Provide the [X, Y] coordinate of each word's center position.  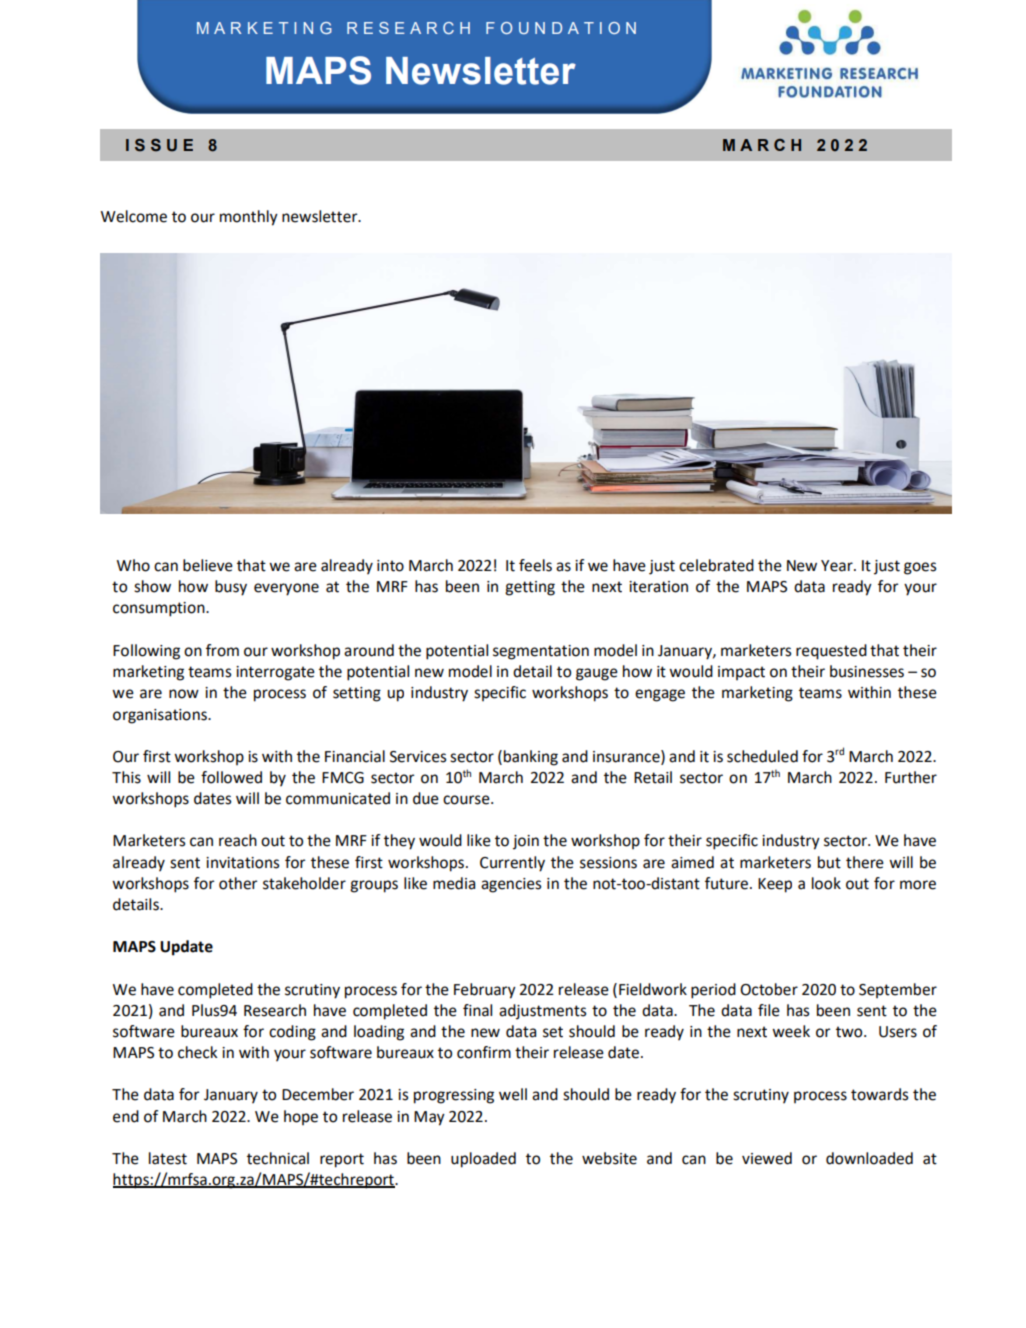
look [826, 883]
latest [168, 1158]
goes [920, 568]
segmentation [541, 652]
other [238, 883]
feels [535, 565]
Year [838, 566]
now [184, 694]
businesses [867, 671]
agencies [511, 885]
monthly [249, 218]
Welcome [134, 216]
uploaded [483, 1160]
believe [208, 565]
